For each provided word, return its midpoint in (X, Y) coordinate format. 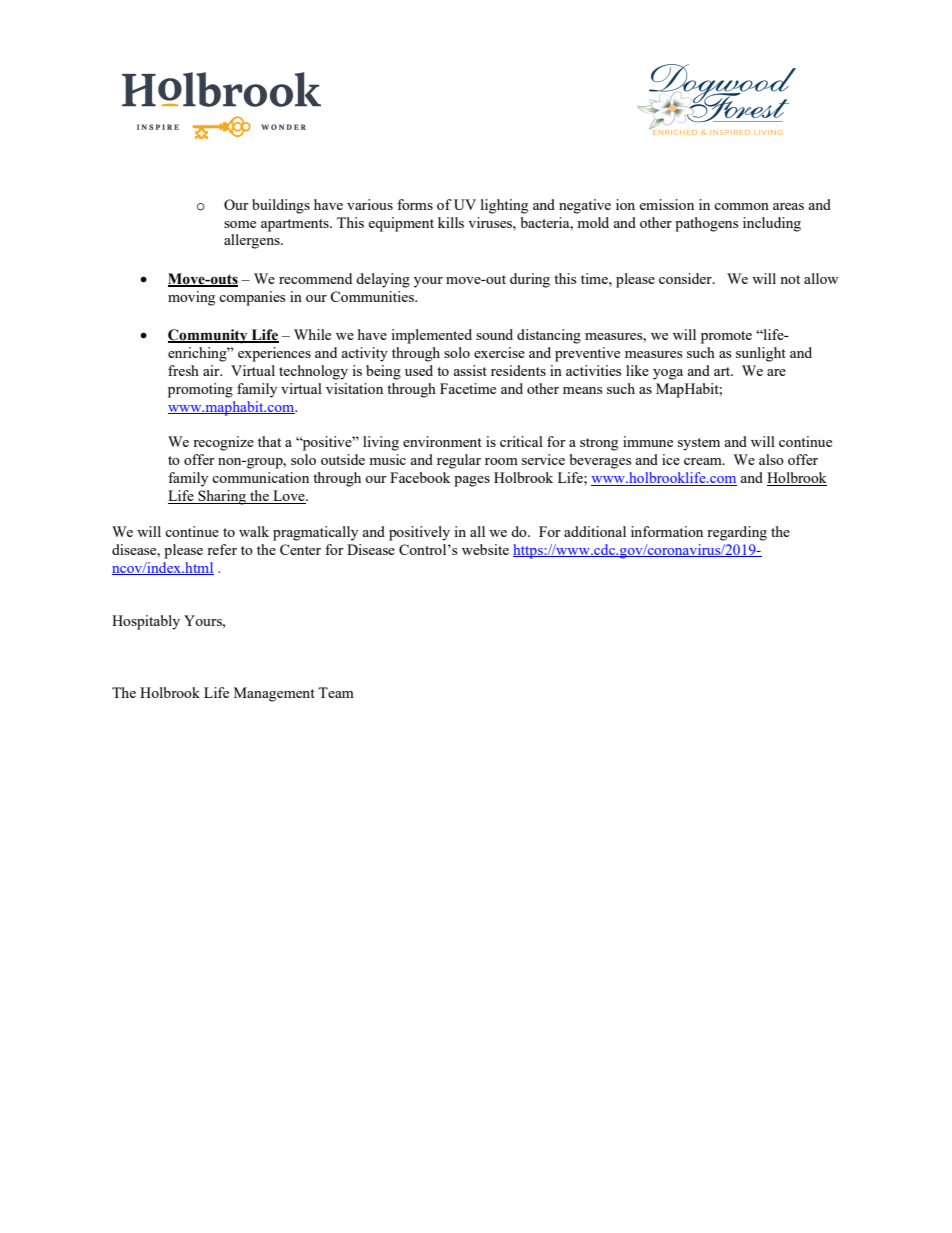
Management (274, 694)
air (212, 370)
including (772, 224)
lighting (504, 206)
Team (336, 692)
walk (254, 531)
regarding (737, 533)
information (667, 531)
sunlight (761, 354)
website (485, 549)
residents (518, 370)
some (240, 224)
